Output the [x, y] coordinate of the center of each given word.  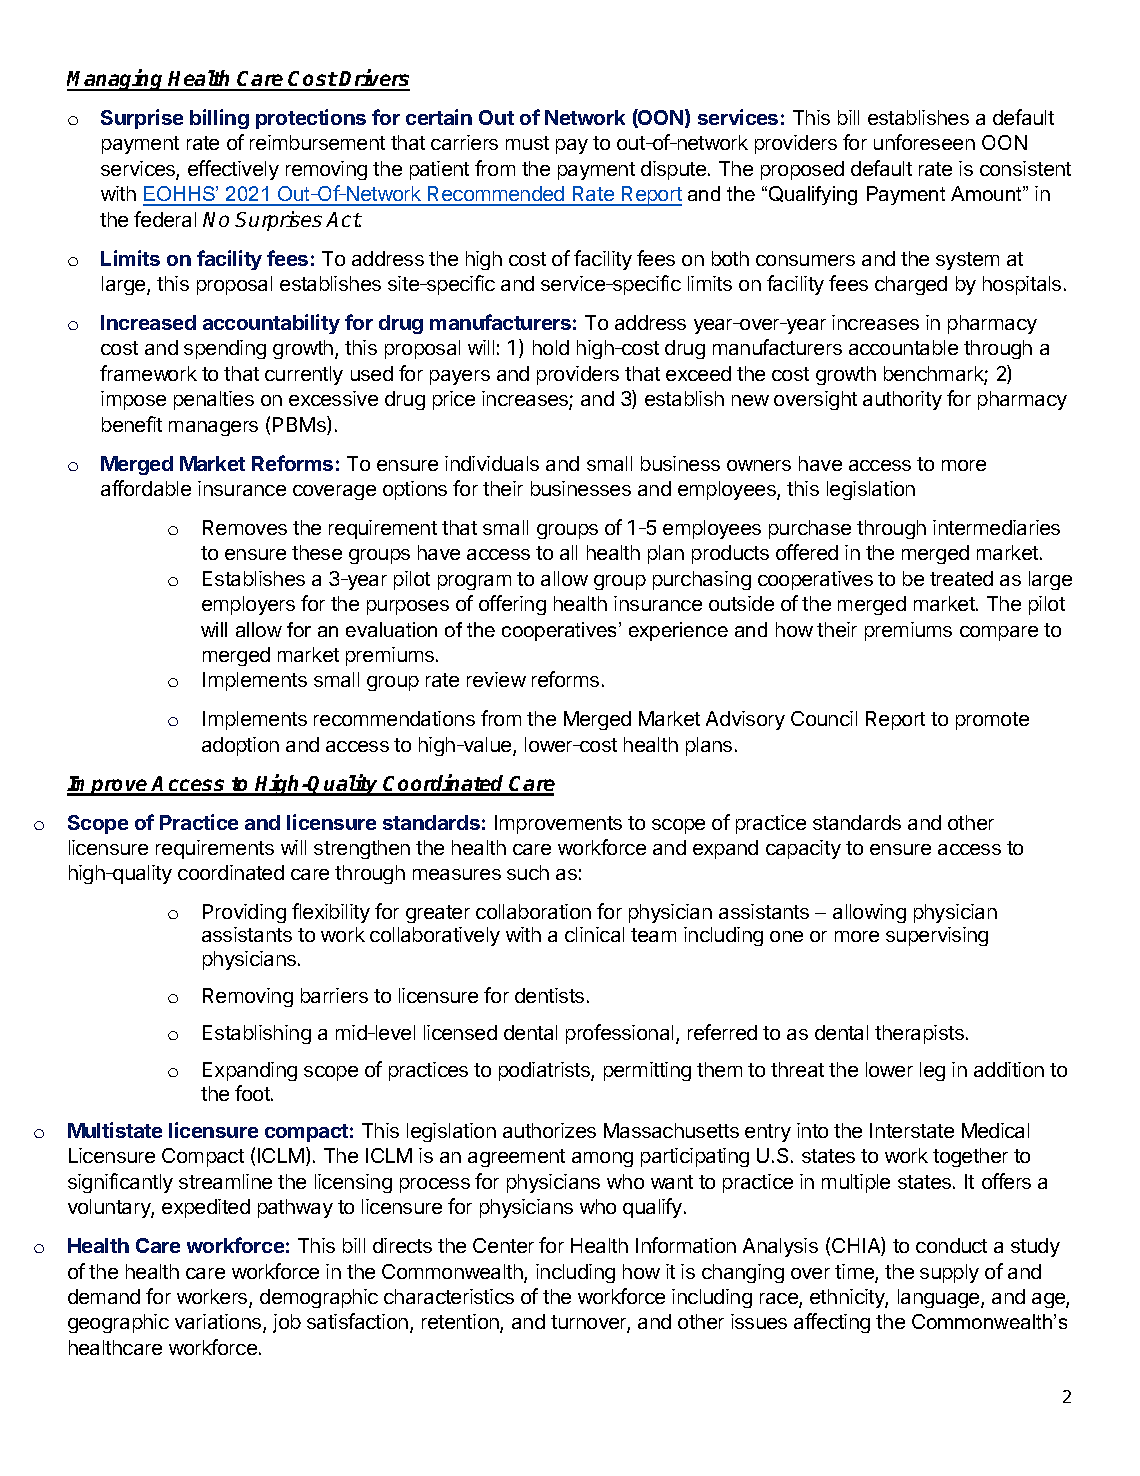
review [496, 679]
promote [992, 721]
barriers [334, 995]
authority [902, 400]
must [527, 143]
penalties [214, 400]
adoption [240, 746]
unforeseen [924, 142]
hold [551, 347]
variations [219, 1323]
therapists [919, 1034]
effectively [233, 170]
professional [619, 1034]
